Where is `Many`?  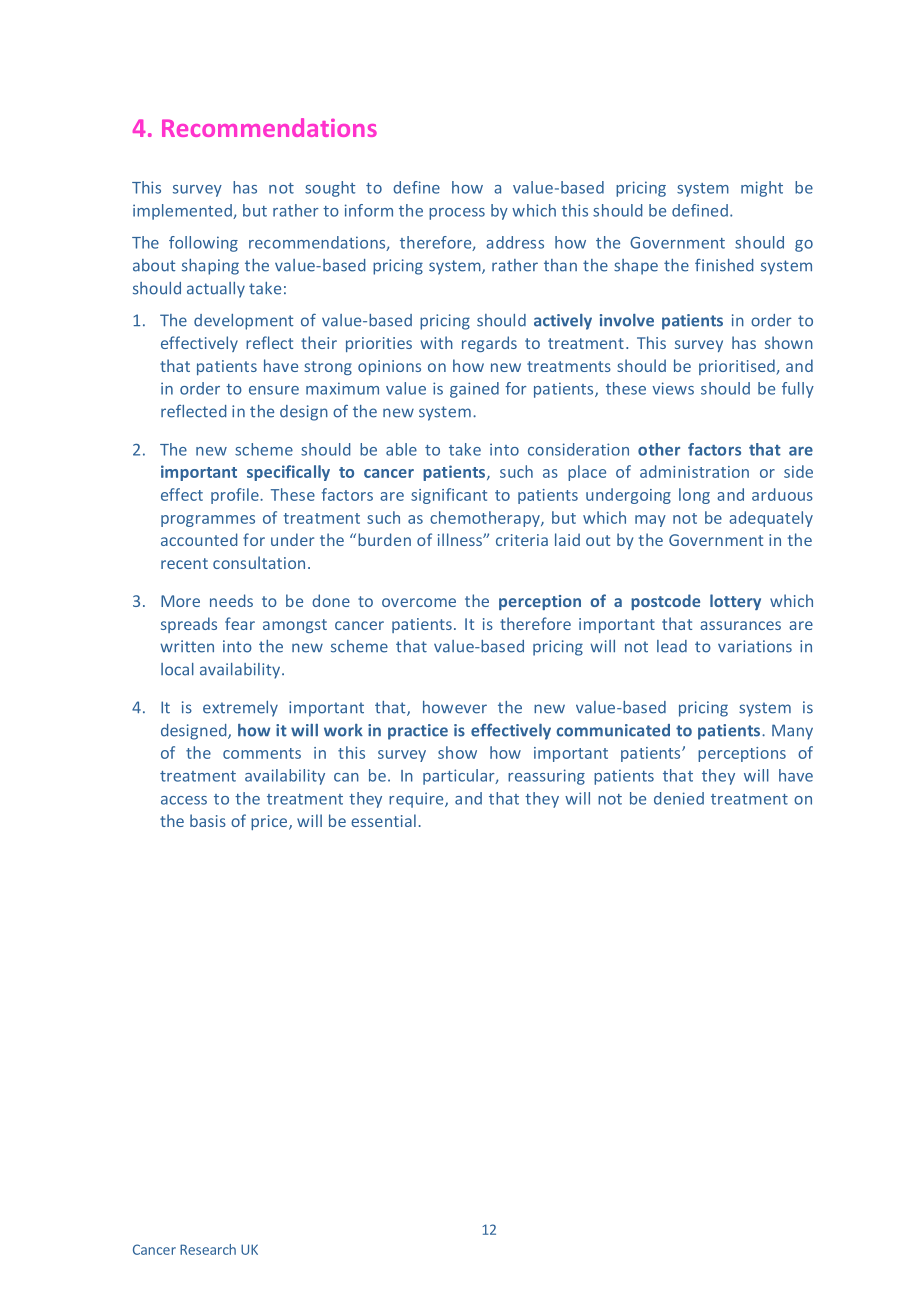
Many is located at coordinates (792, 732).
